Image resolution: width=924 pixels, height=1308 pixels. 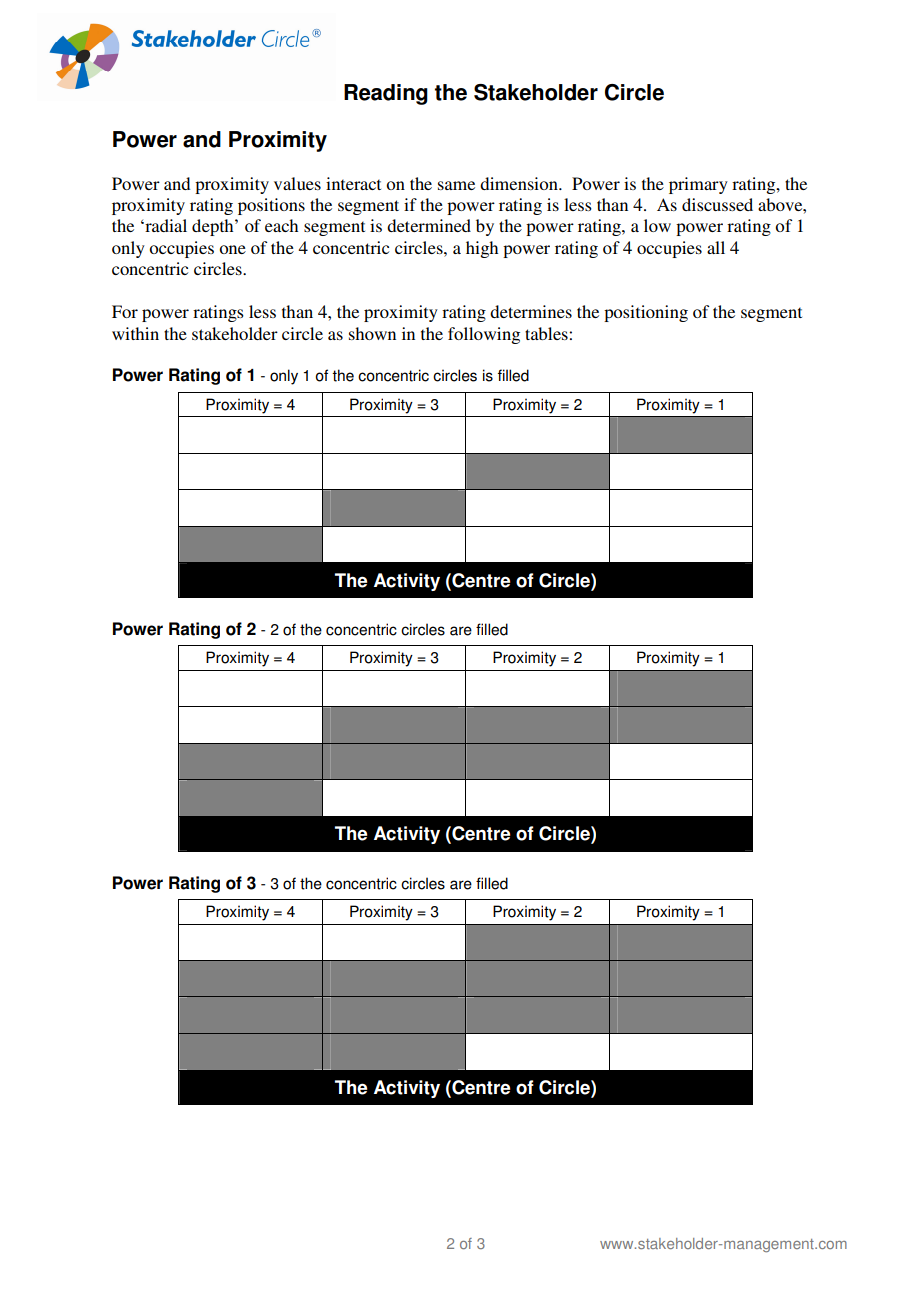 I want to click on all, so click(x=716, y=247).
